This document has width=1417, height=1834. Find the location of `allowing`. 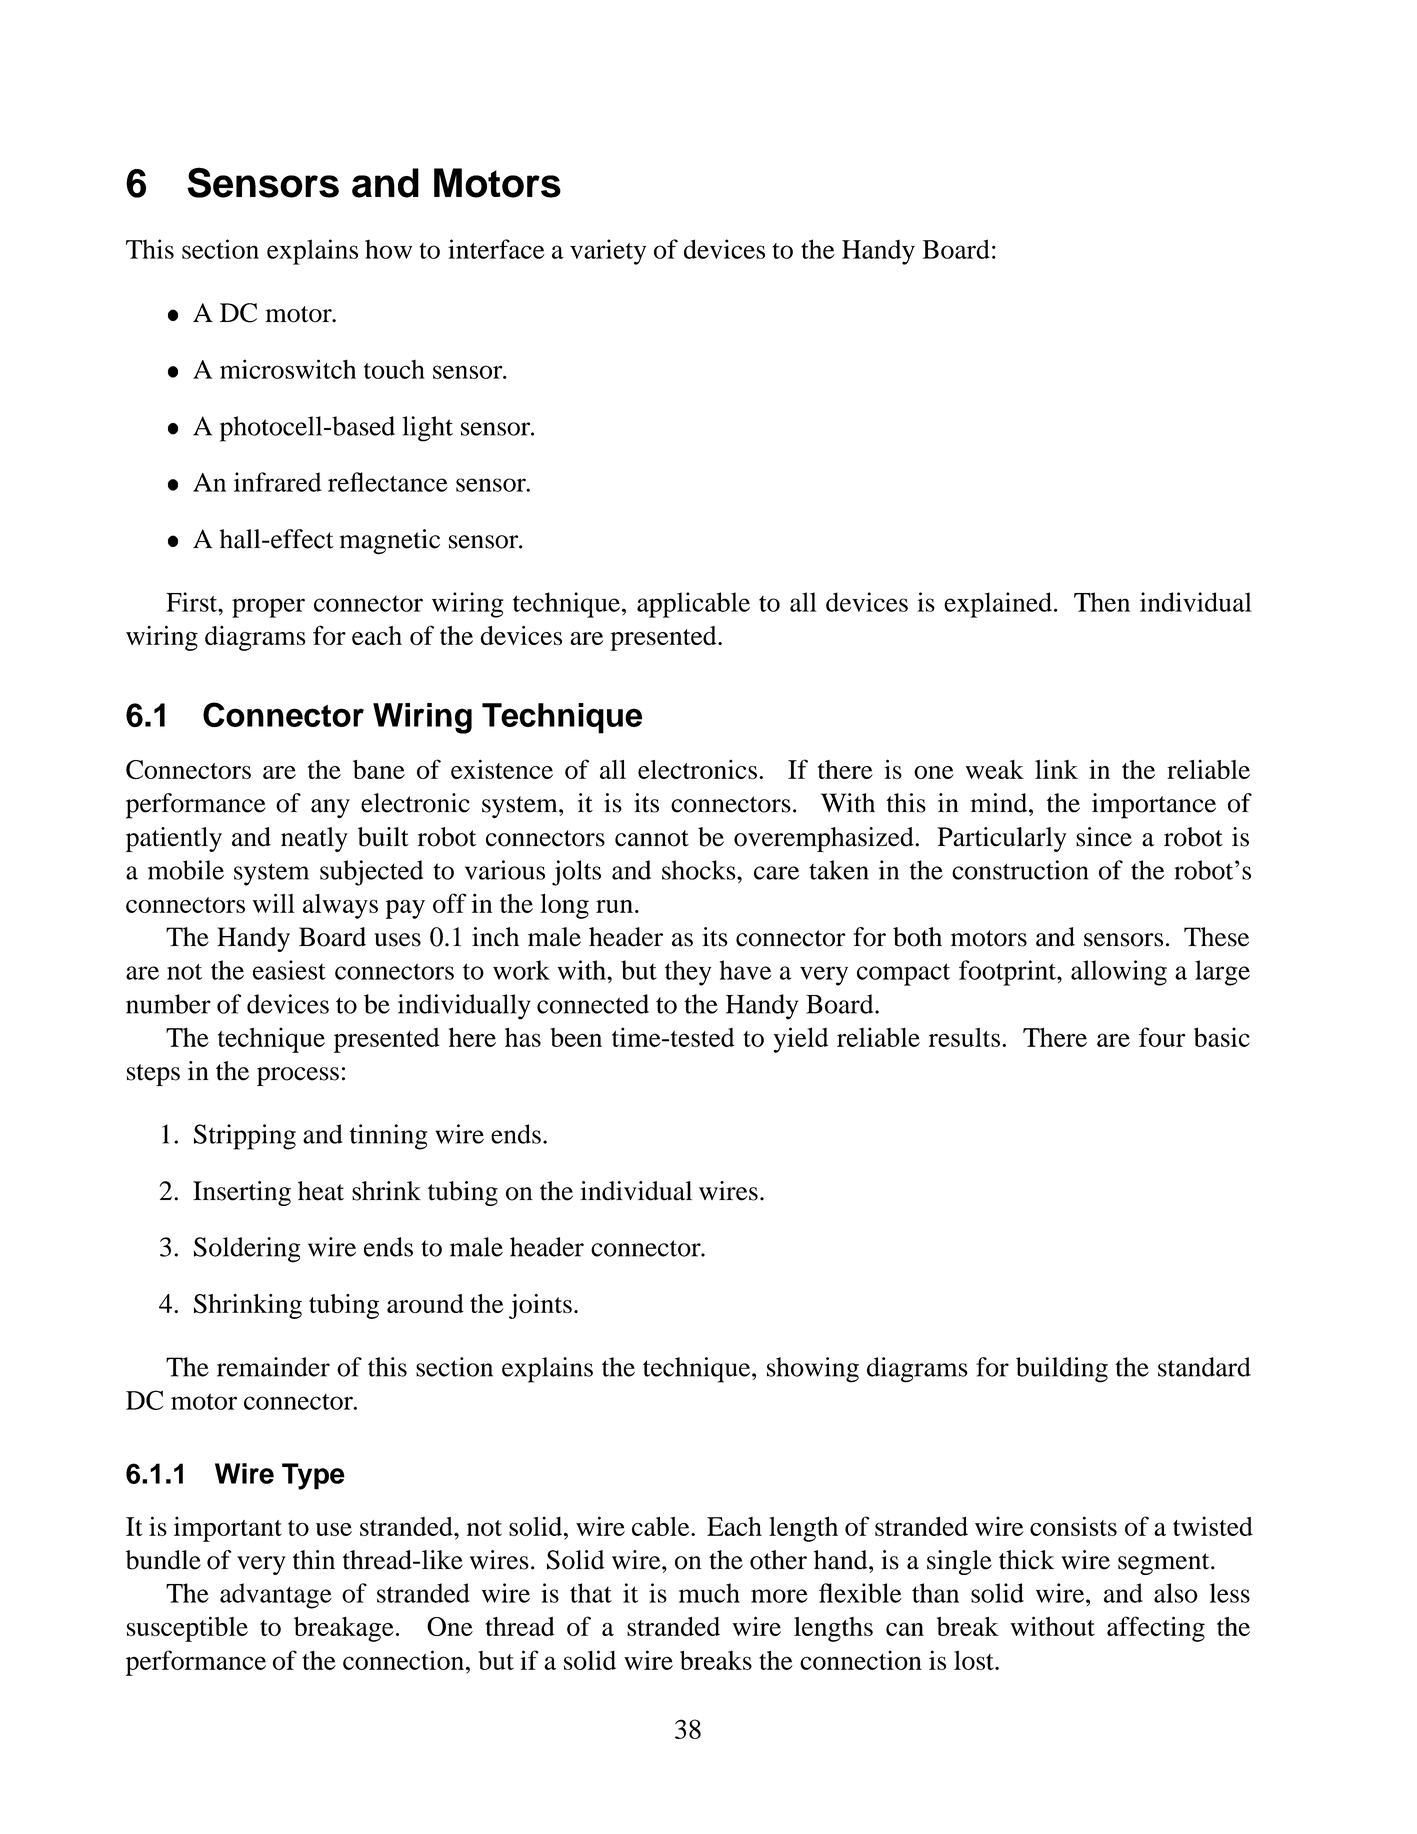

allowing is located at coordinates (1119, 973).
